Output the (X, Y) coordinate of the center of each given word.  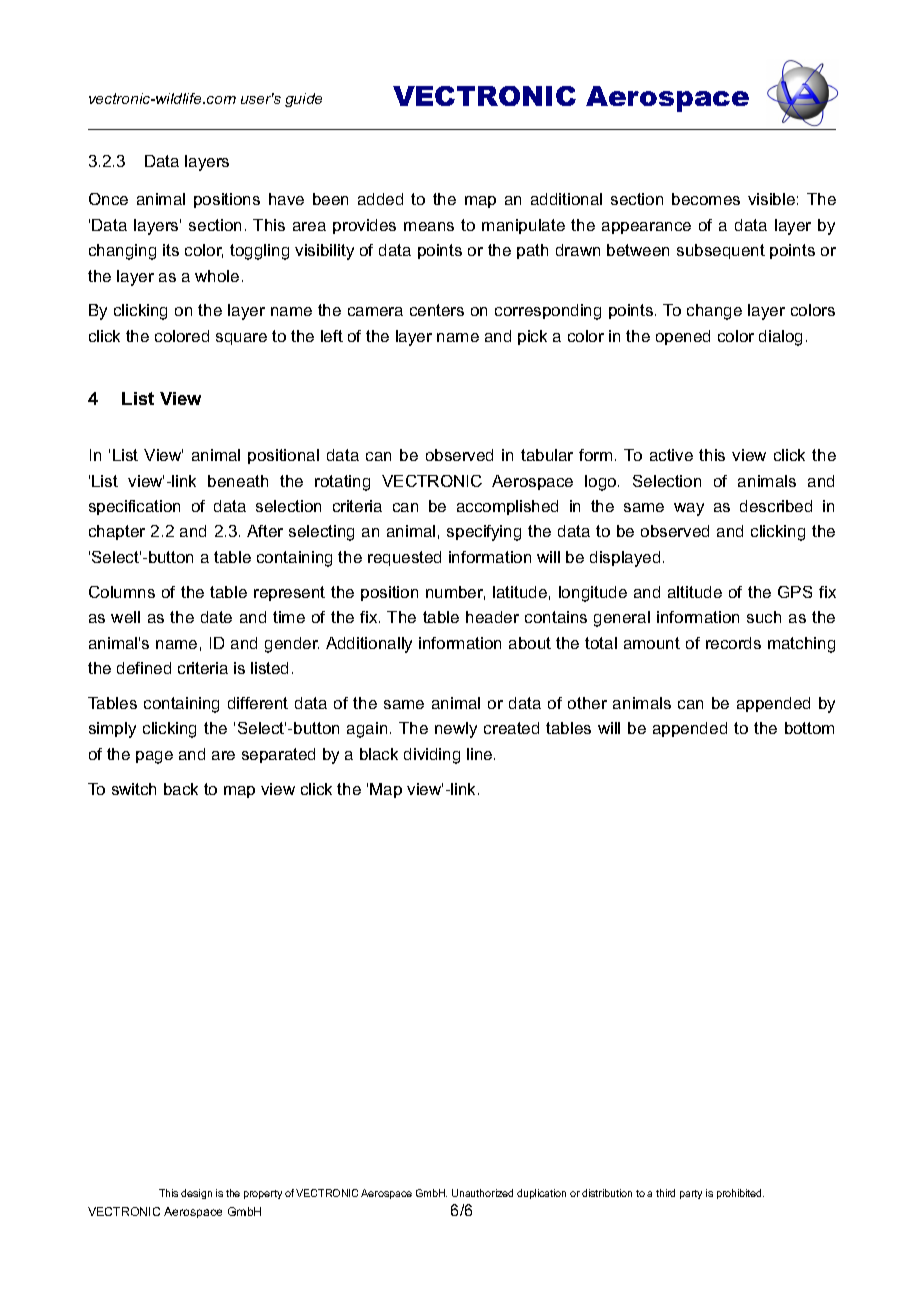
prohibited (740, 1194)
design (196, 1194)
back (181, 789)
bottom (809, 728)
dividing (432, 756)
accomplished (507, 507)
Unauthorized (482, 1193)
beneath (238, 481)
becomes (706, 199)
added (380, 199)
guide (303, 100)
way (689, 509)
